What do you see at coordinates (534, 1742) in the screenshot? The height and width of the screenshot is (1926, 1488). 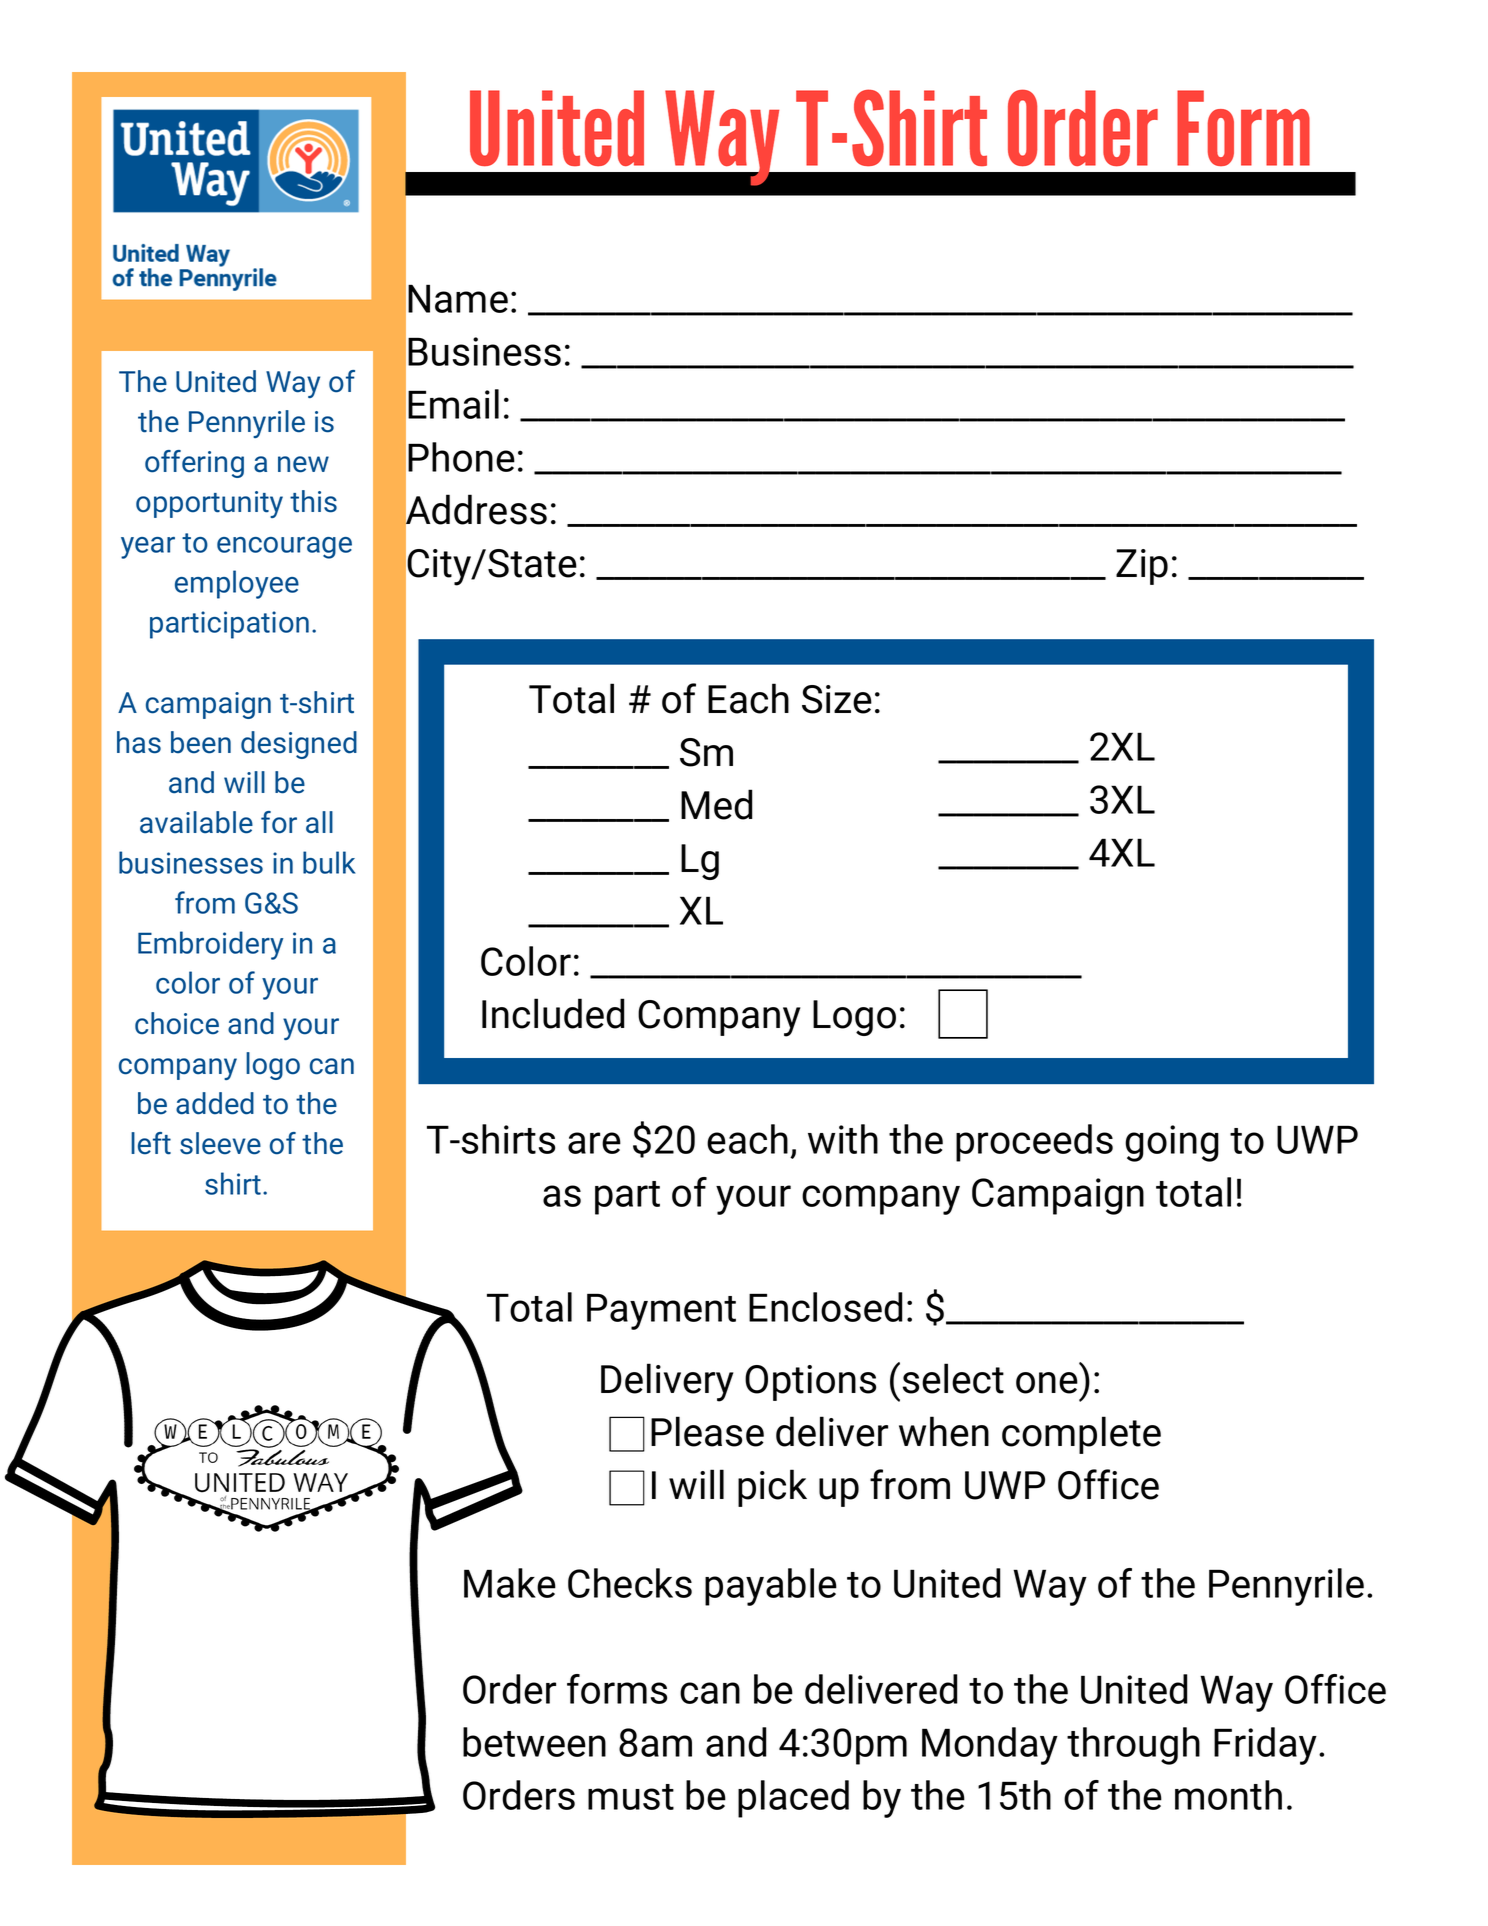 I see `between` at bounding box center [534, 1742].
